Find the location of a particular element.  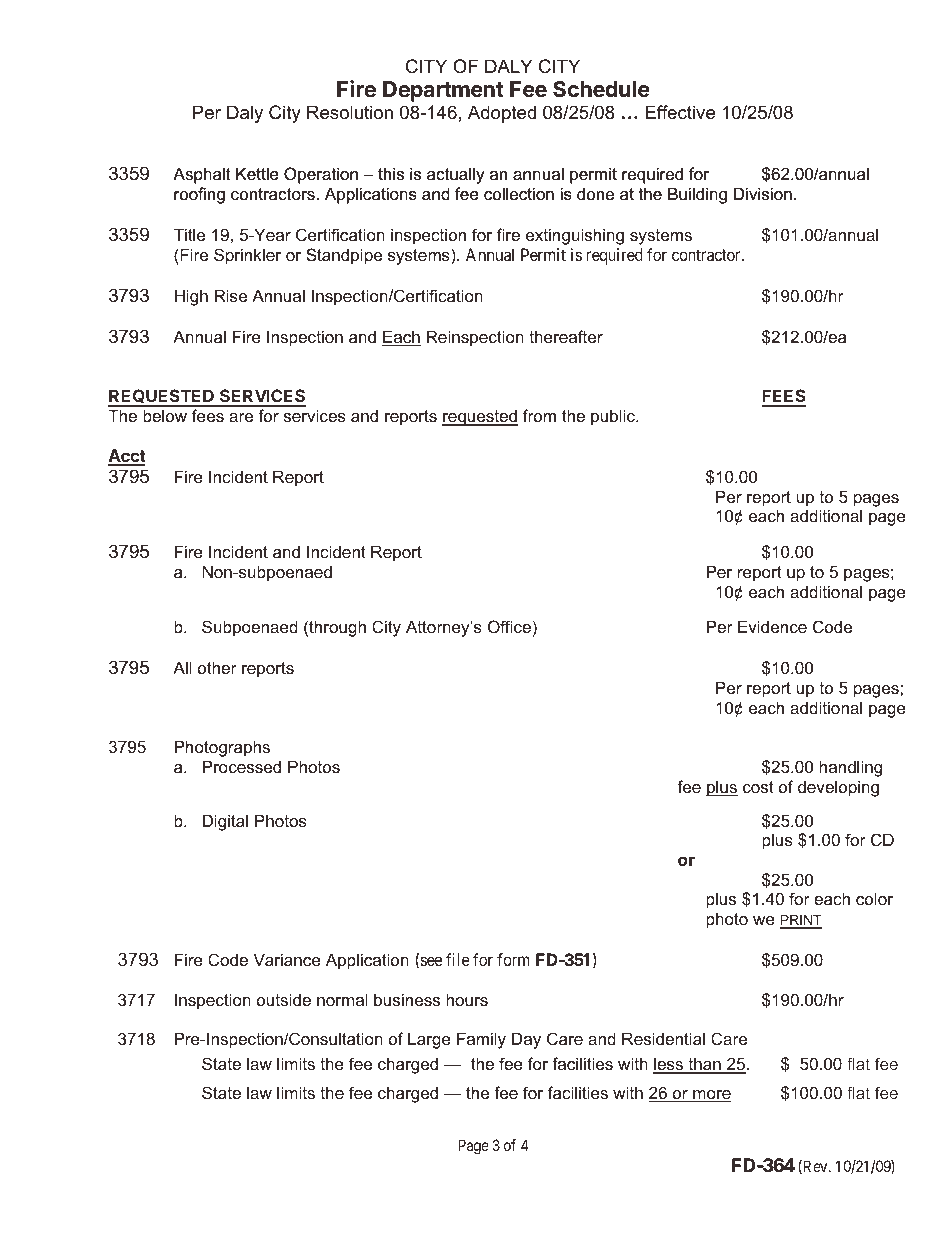

below is located at coordinates (165, 415).
